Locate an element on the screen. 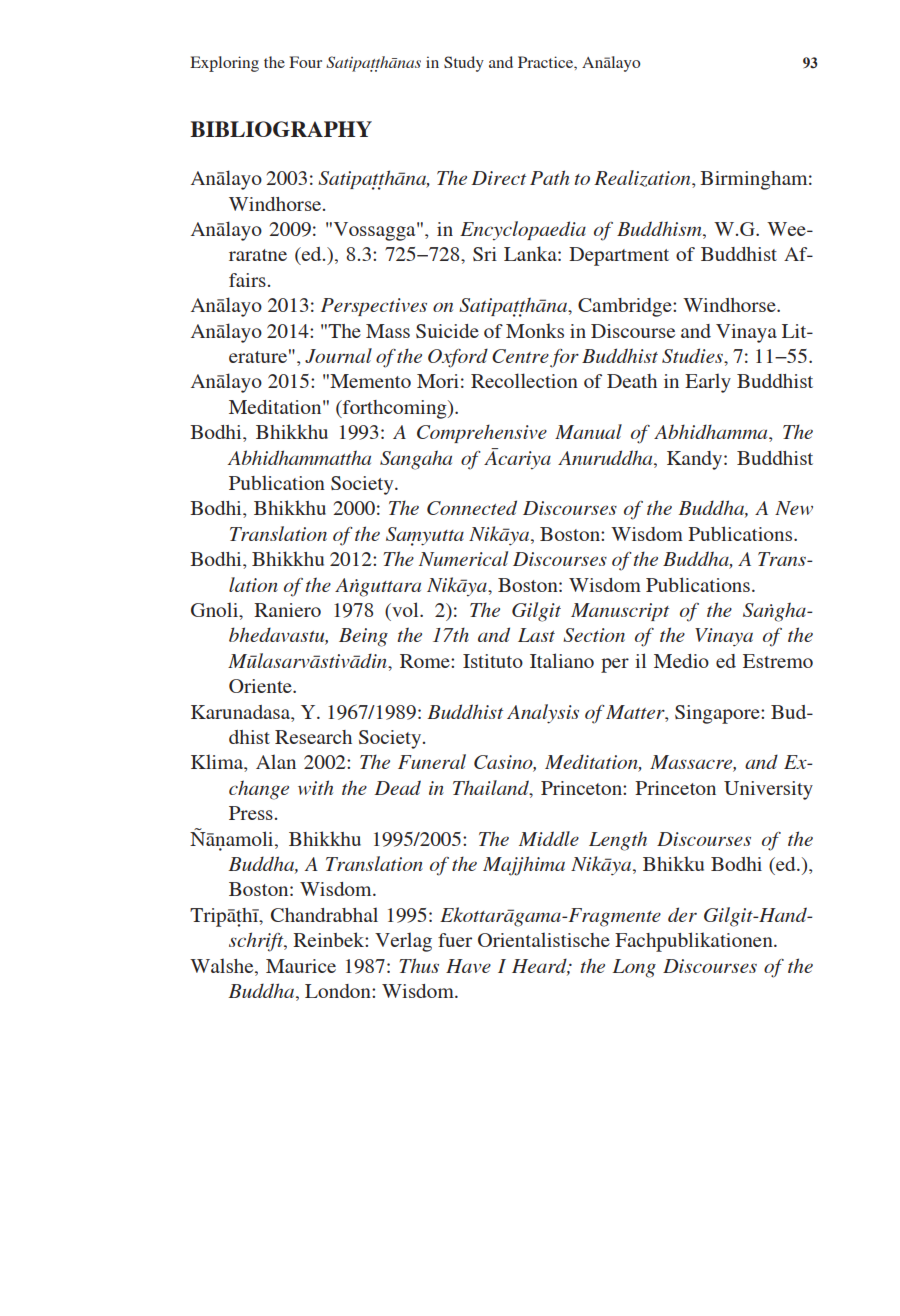 The height and width of the screenshot is (1316, 900). Realization is located at coordinates (643, 179).
